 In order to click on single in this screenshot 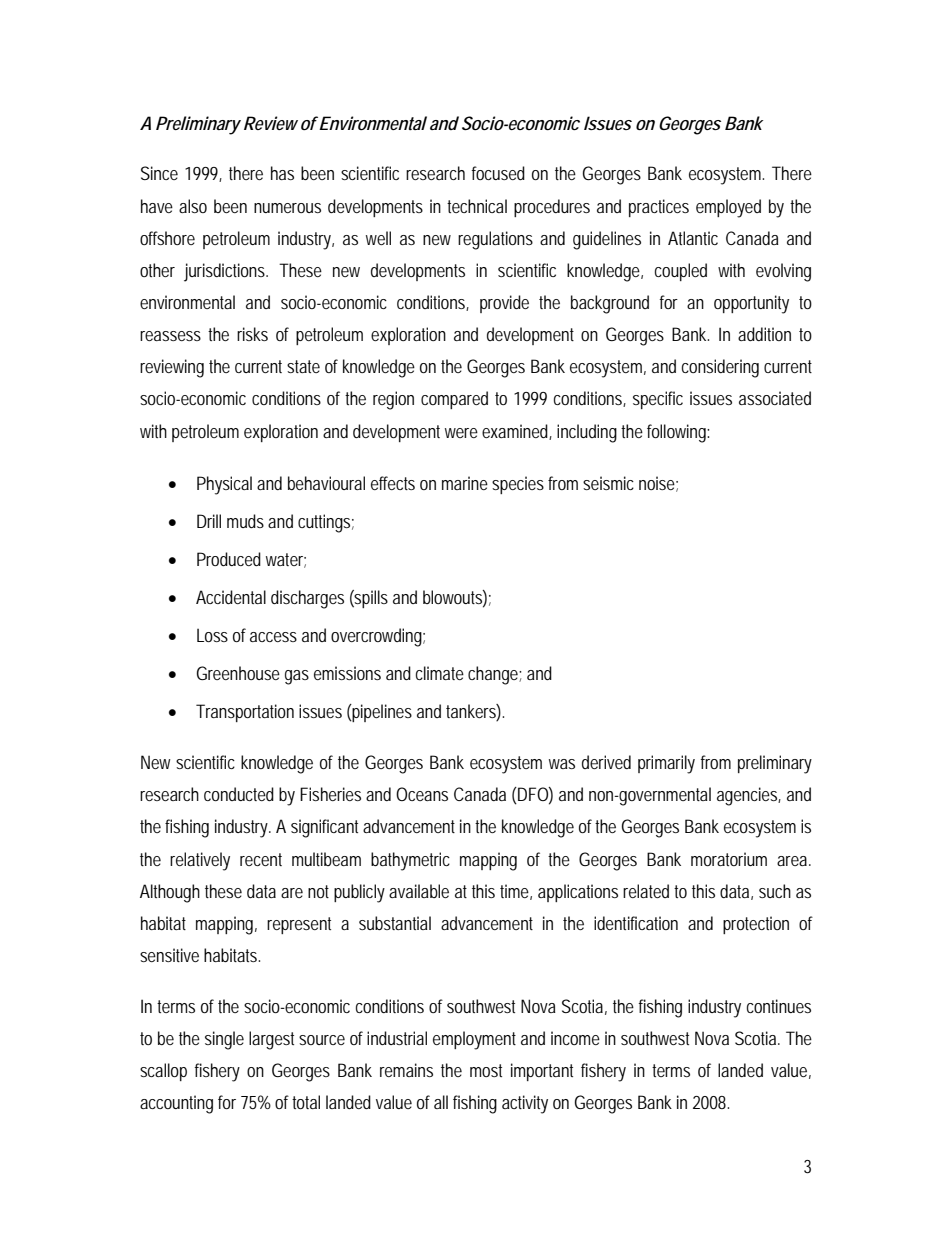, I will do `click(224, 1040)`.
